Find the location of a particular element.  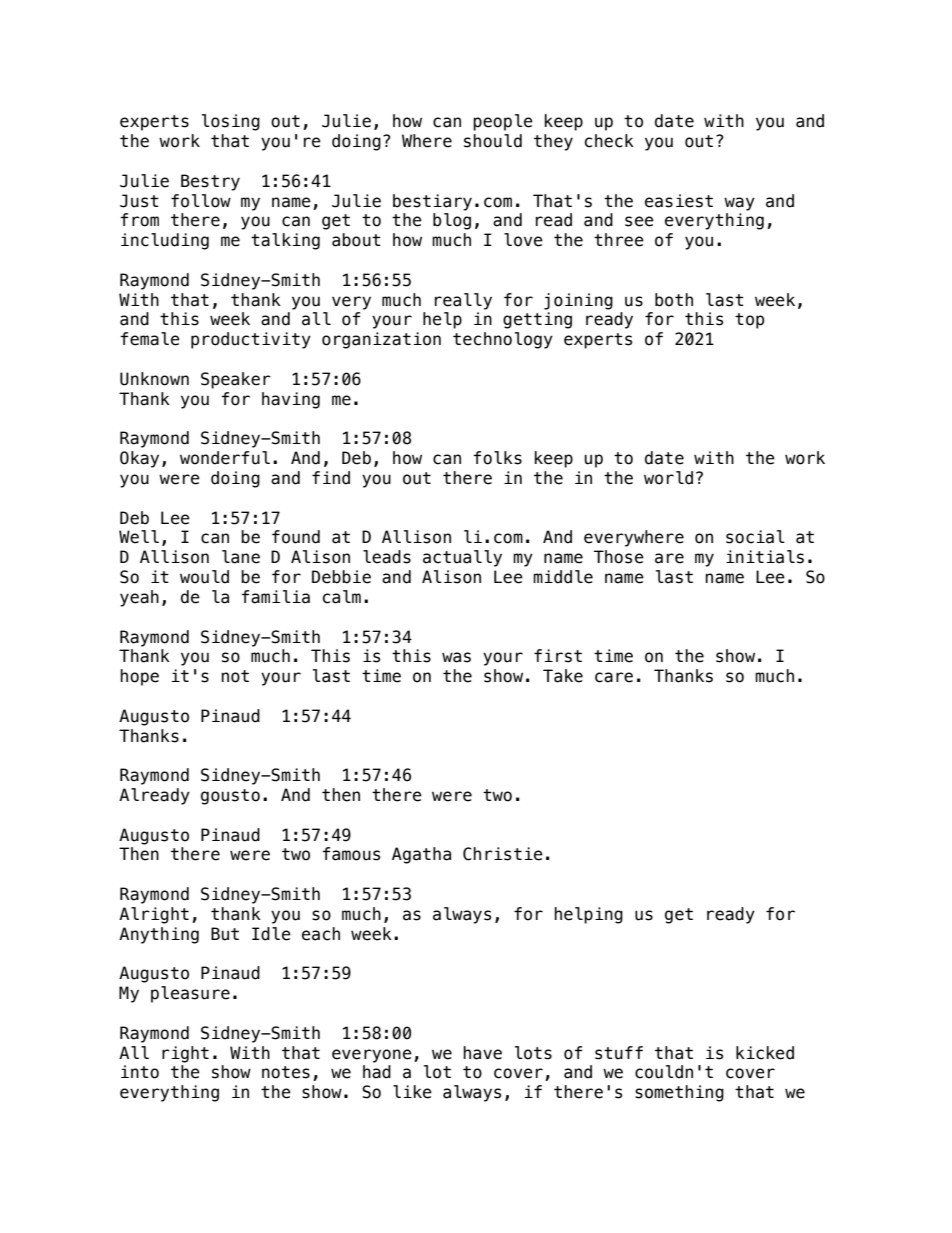

But is located at coordinates (225, 934).
